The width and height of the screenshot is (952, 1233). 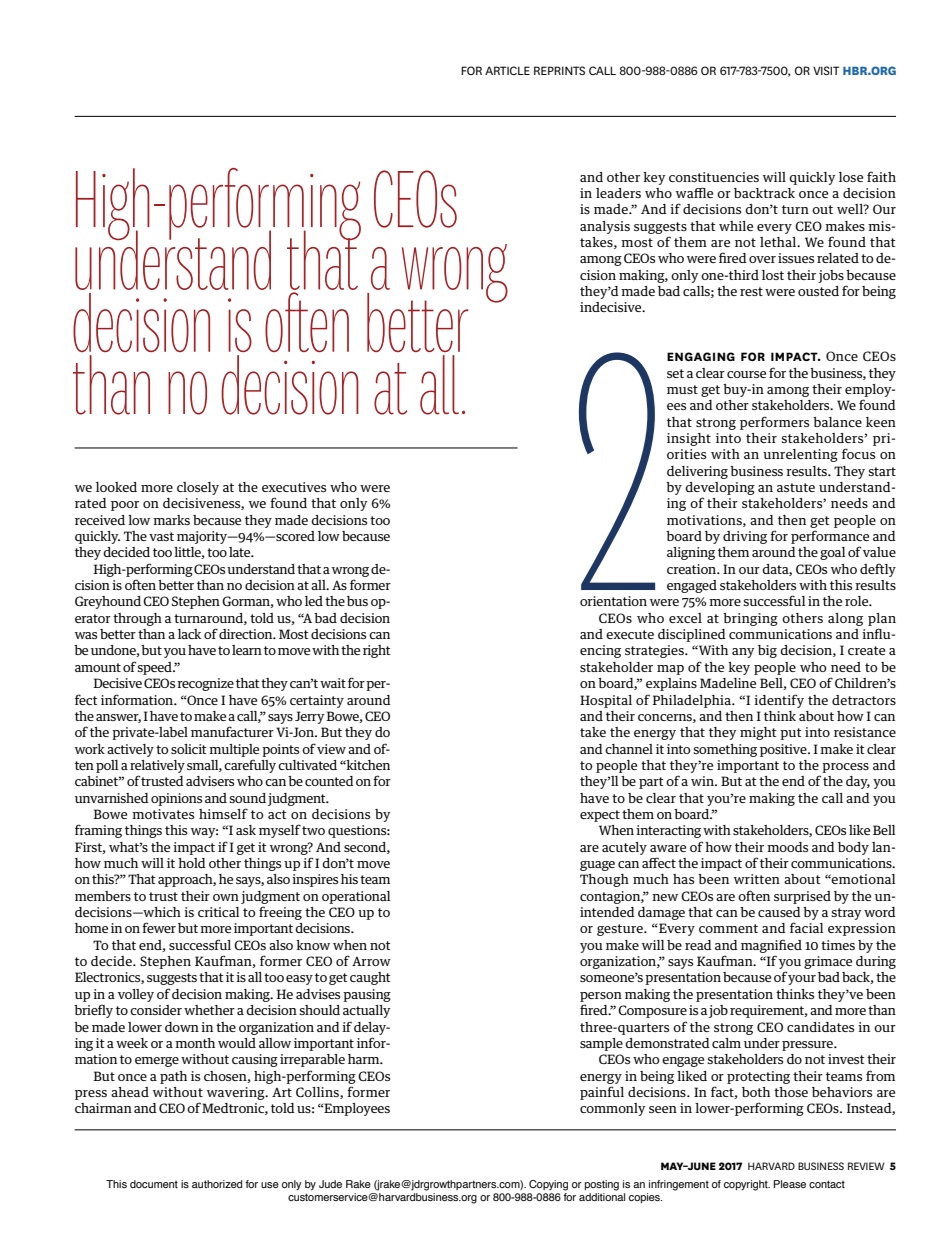 I want to click on VISIT, so click(x=826, y=70).
